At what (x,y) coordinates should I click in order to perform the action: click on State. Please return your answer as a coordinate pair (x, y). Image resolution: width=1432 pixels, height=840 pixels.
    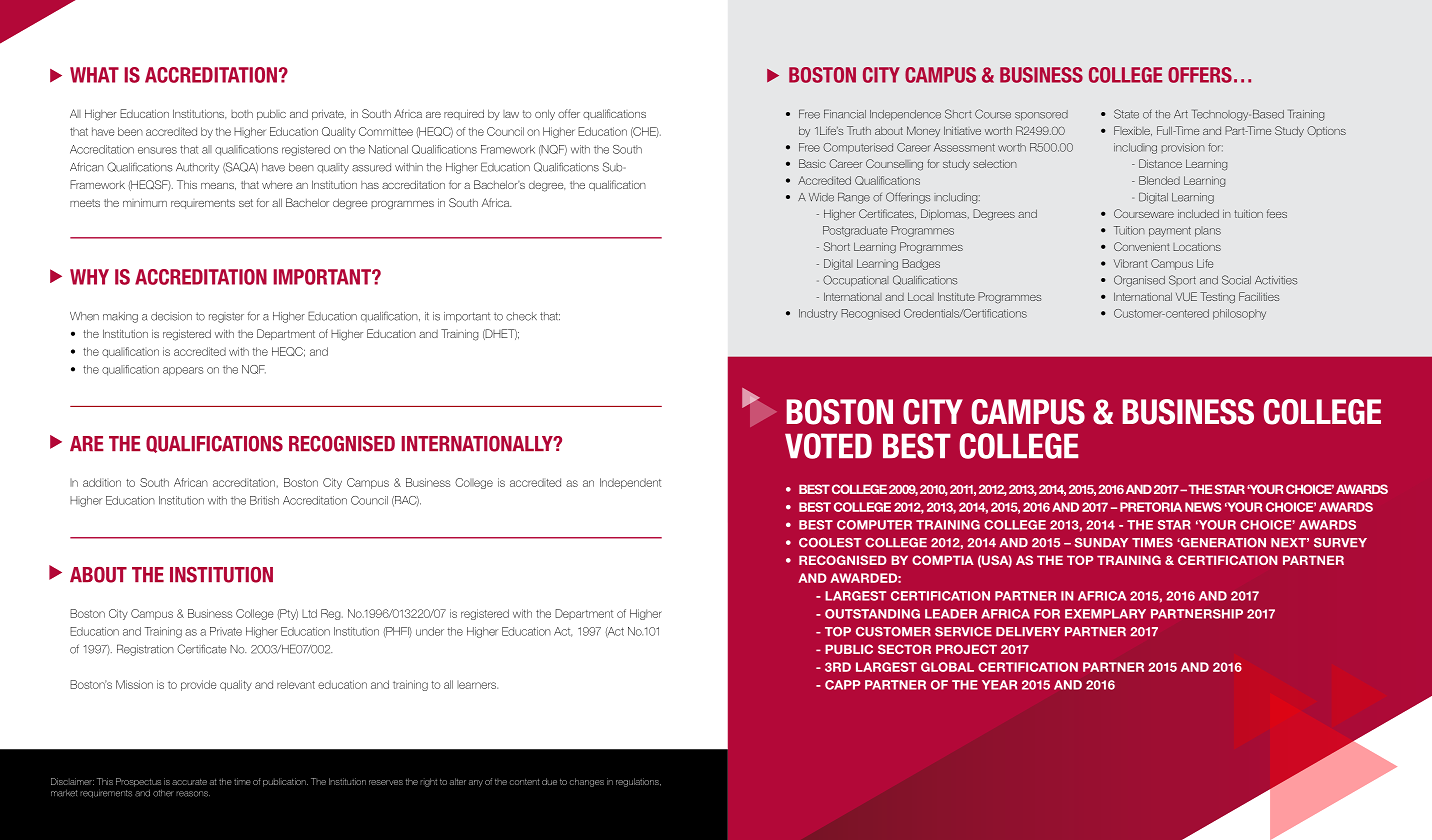
    Looking at the image, I should click on (1126, 114).
